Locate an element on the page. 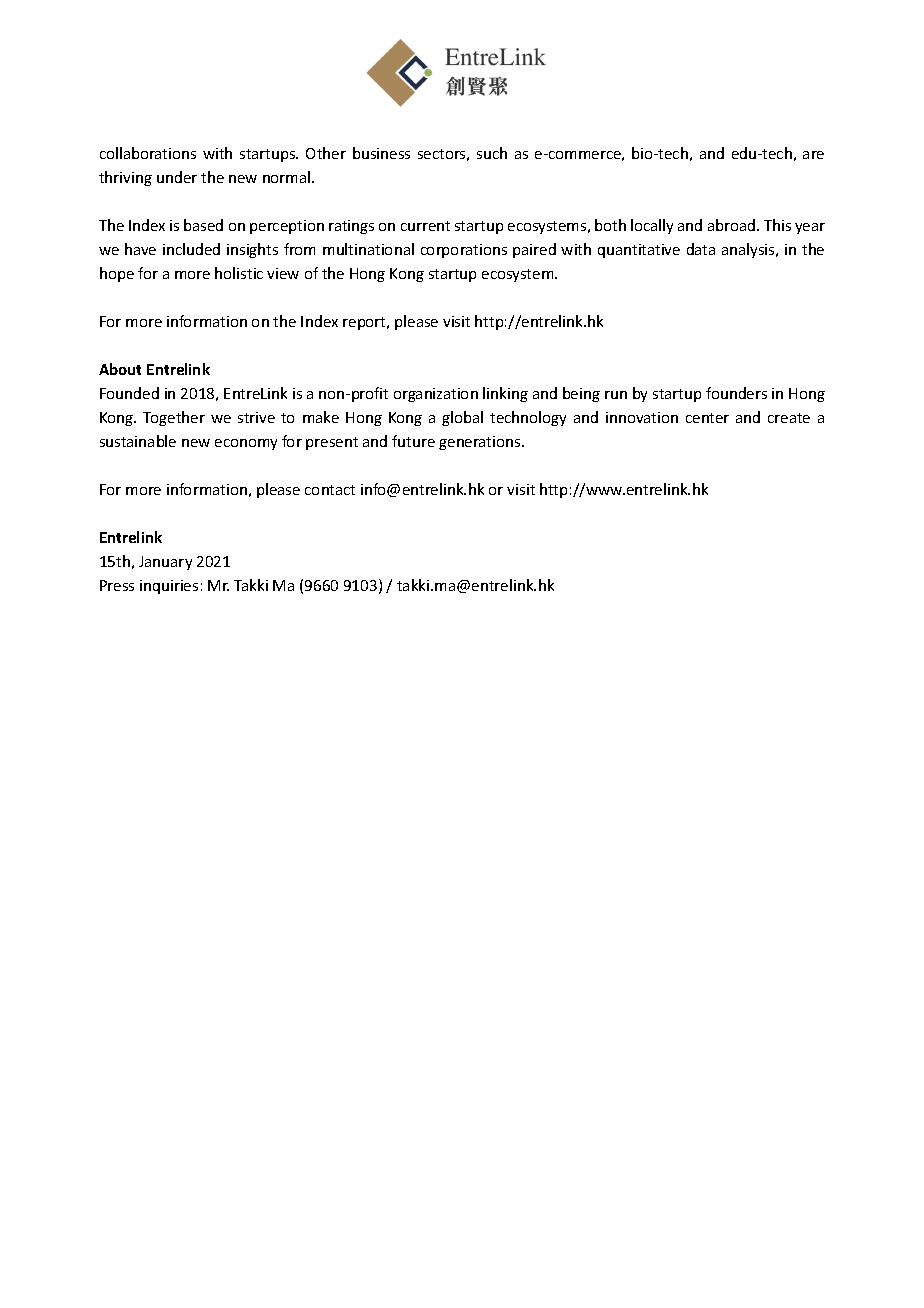 This page has width=924, height=1308. collaborations is located at coordinates (148, 153).
